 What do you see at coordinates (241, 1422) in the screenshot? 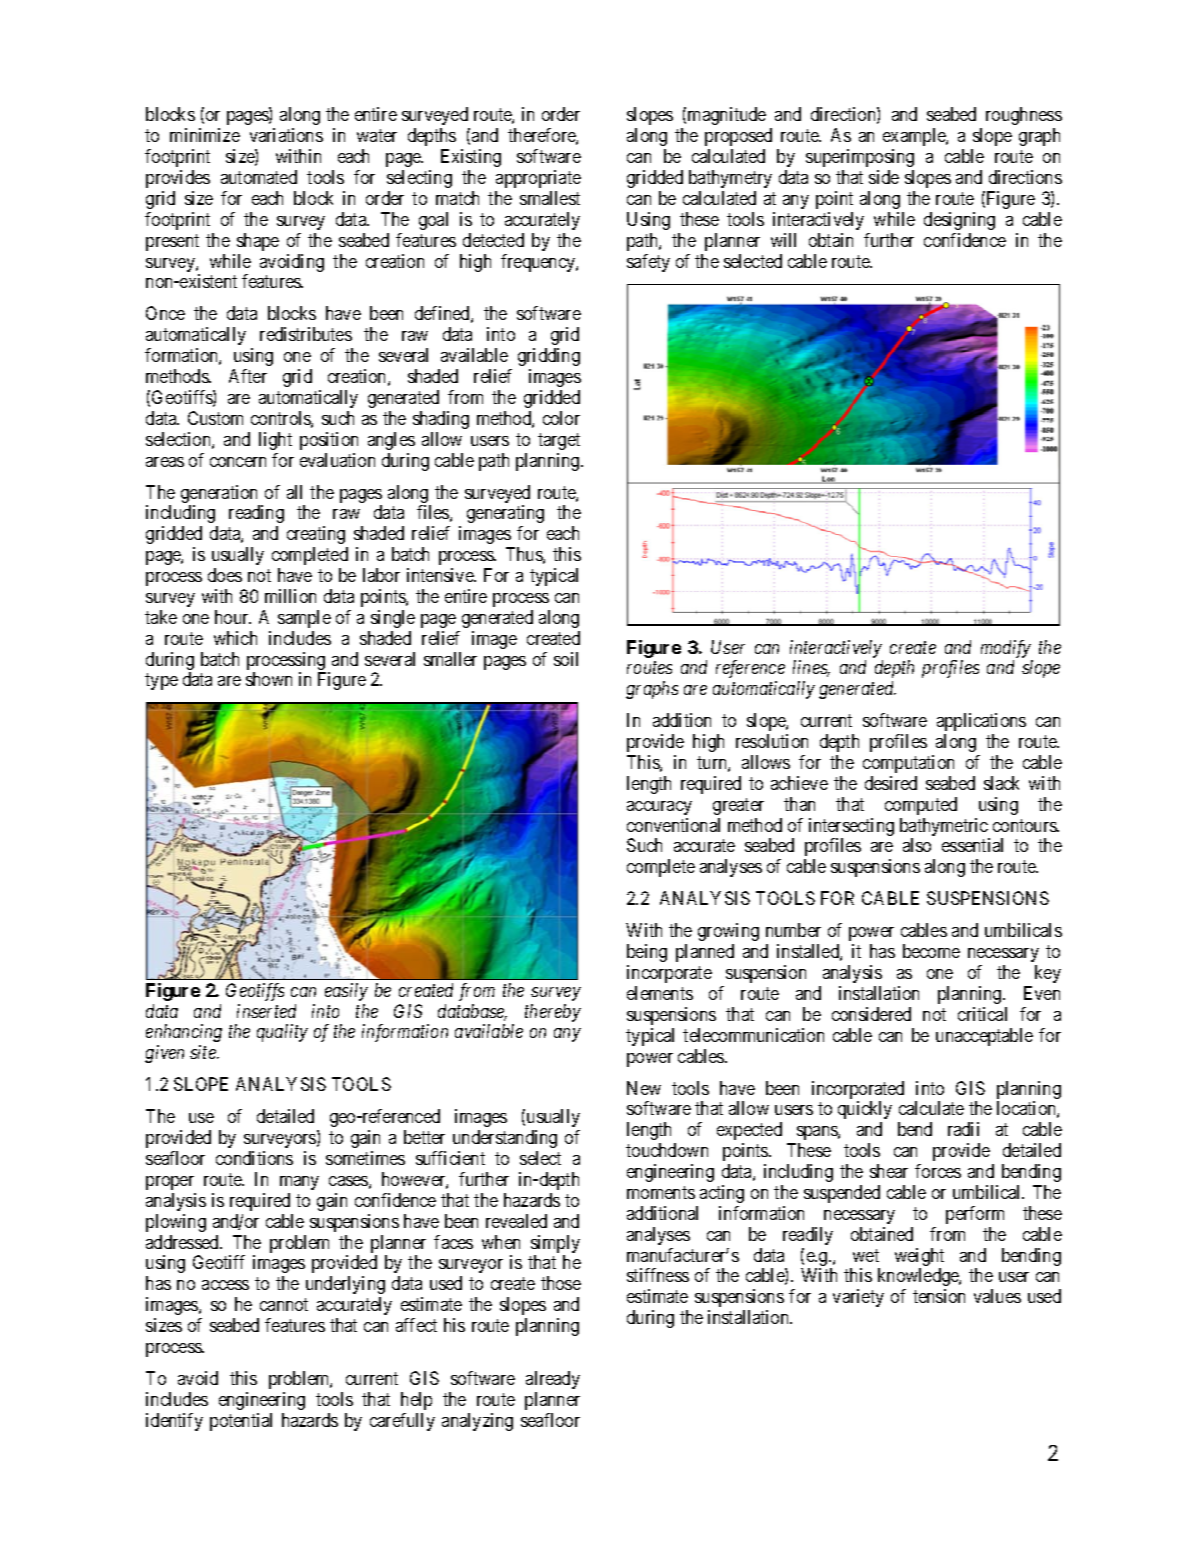
I see `potential` at bounding box center [241, 1422].
